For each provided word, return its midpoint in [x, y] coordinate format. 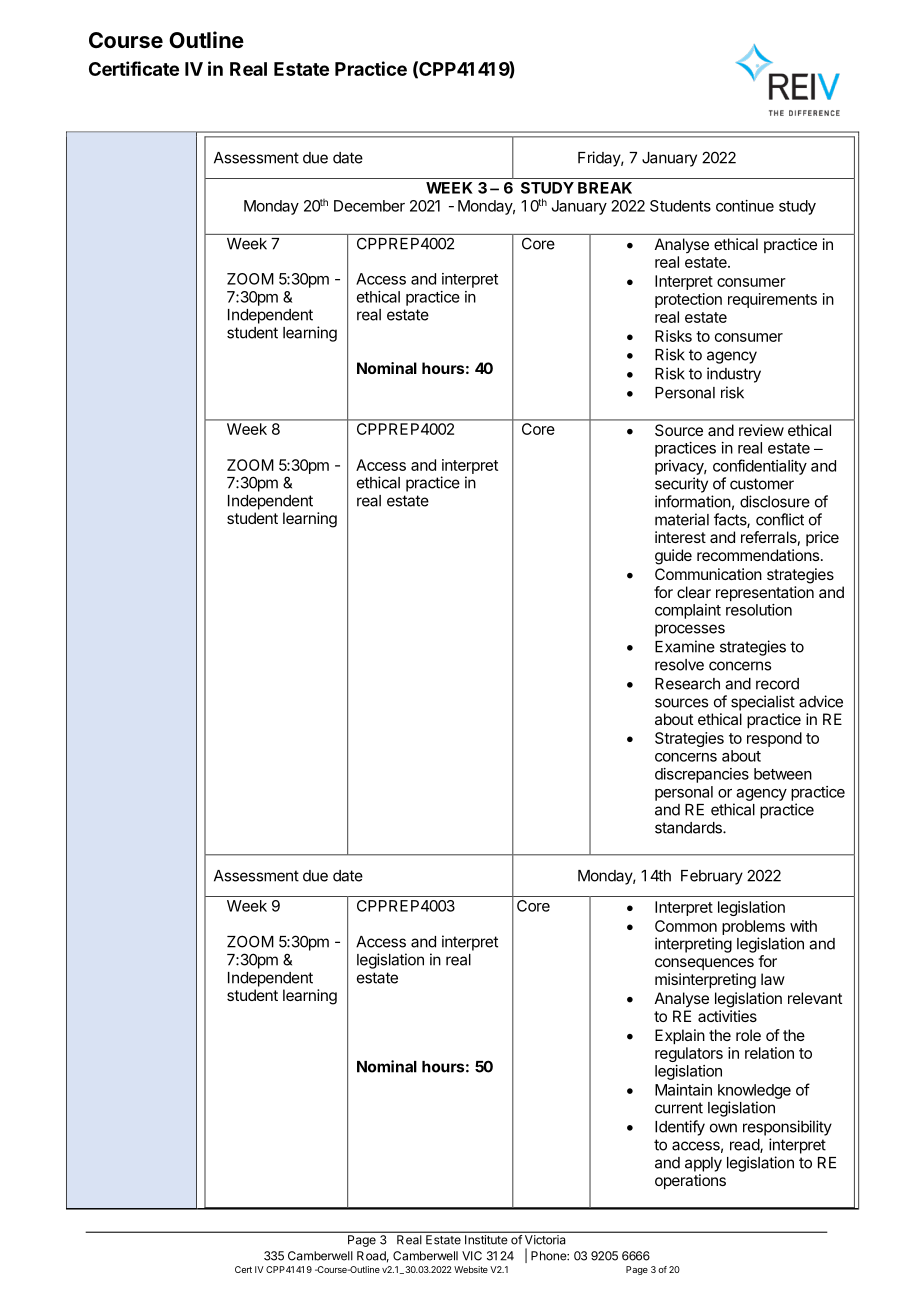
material [682, 519]
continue [745, 206]
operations [690, 1182]
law [773, 979]
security [681, 485]
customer [762, 484]
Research [687, 684]
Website [471, 1269]
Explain [680, 1037]
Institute [486, 1239]
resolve [679, 665]
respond [774, 739]
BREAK [605, 188]
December [369, 206]
